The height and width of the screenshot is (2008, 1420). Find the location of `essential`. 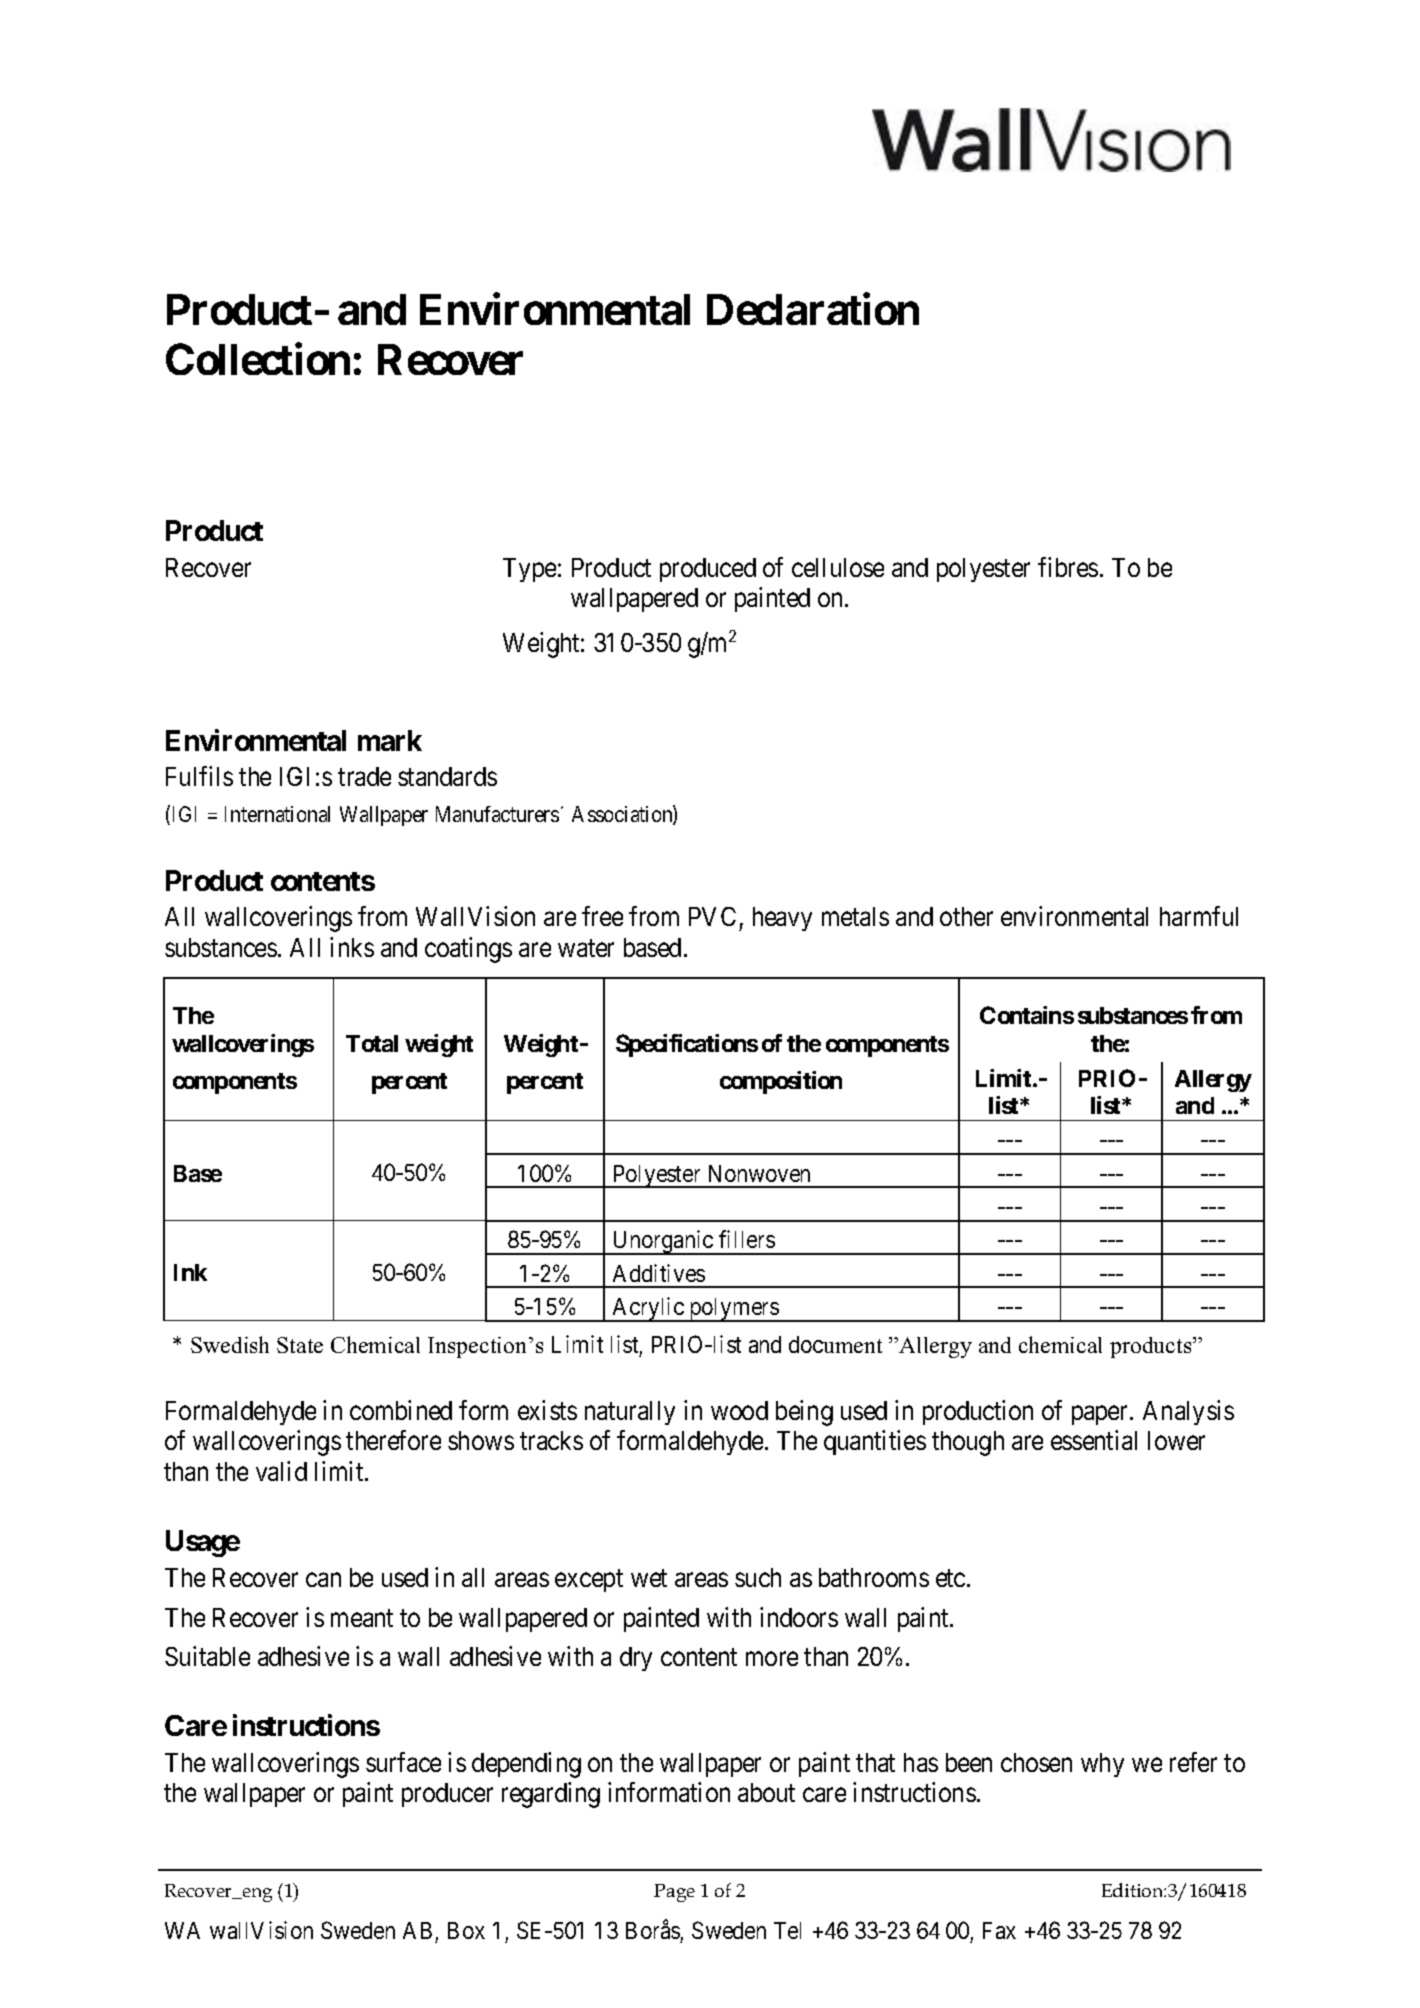

essential is located at coordinates (1094, 1440).
